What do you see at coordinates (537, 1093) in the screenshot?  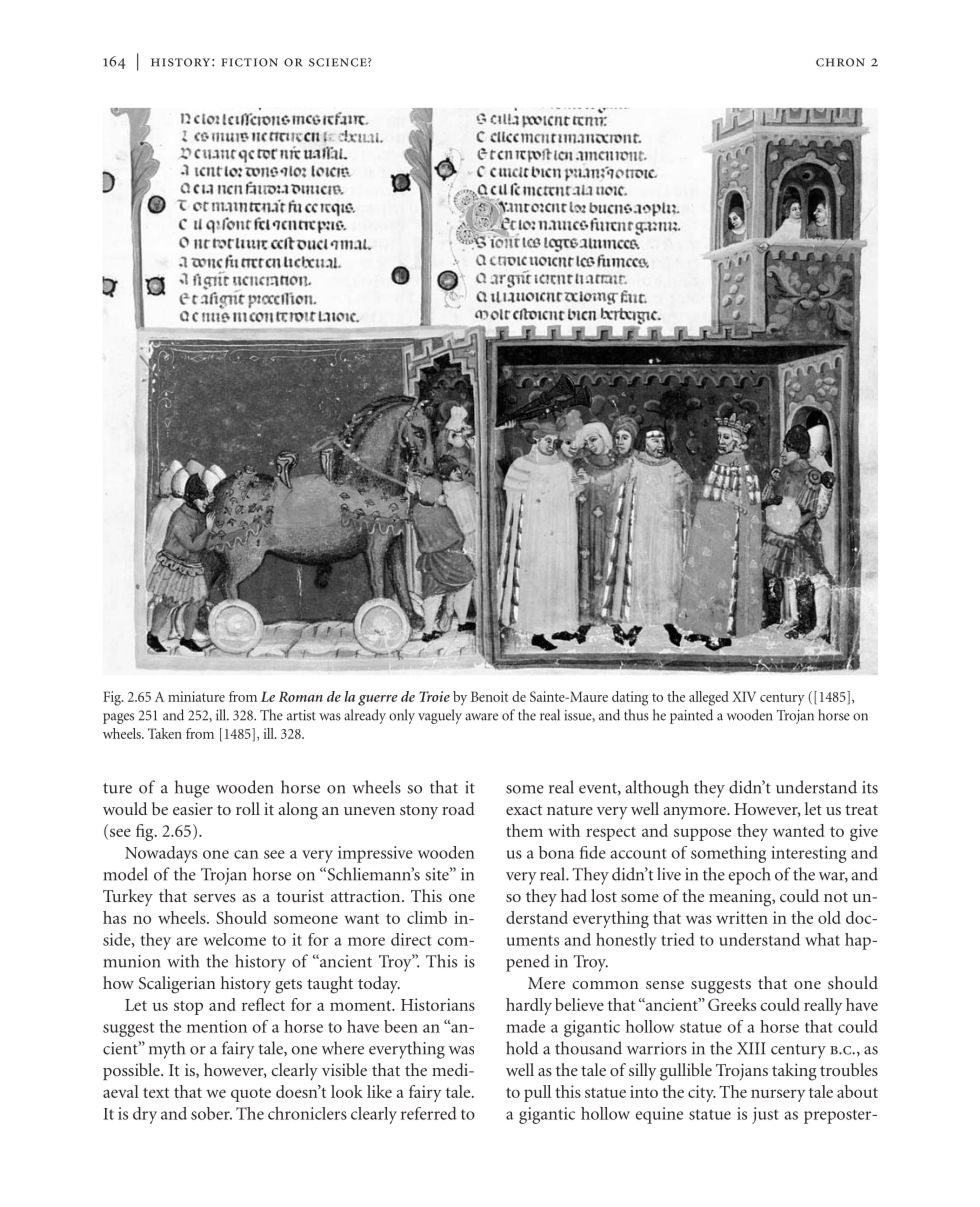 I see `pull` at bounding box center [537, 1093].
